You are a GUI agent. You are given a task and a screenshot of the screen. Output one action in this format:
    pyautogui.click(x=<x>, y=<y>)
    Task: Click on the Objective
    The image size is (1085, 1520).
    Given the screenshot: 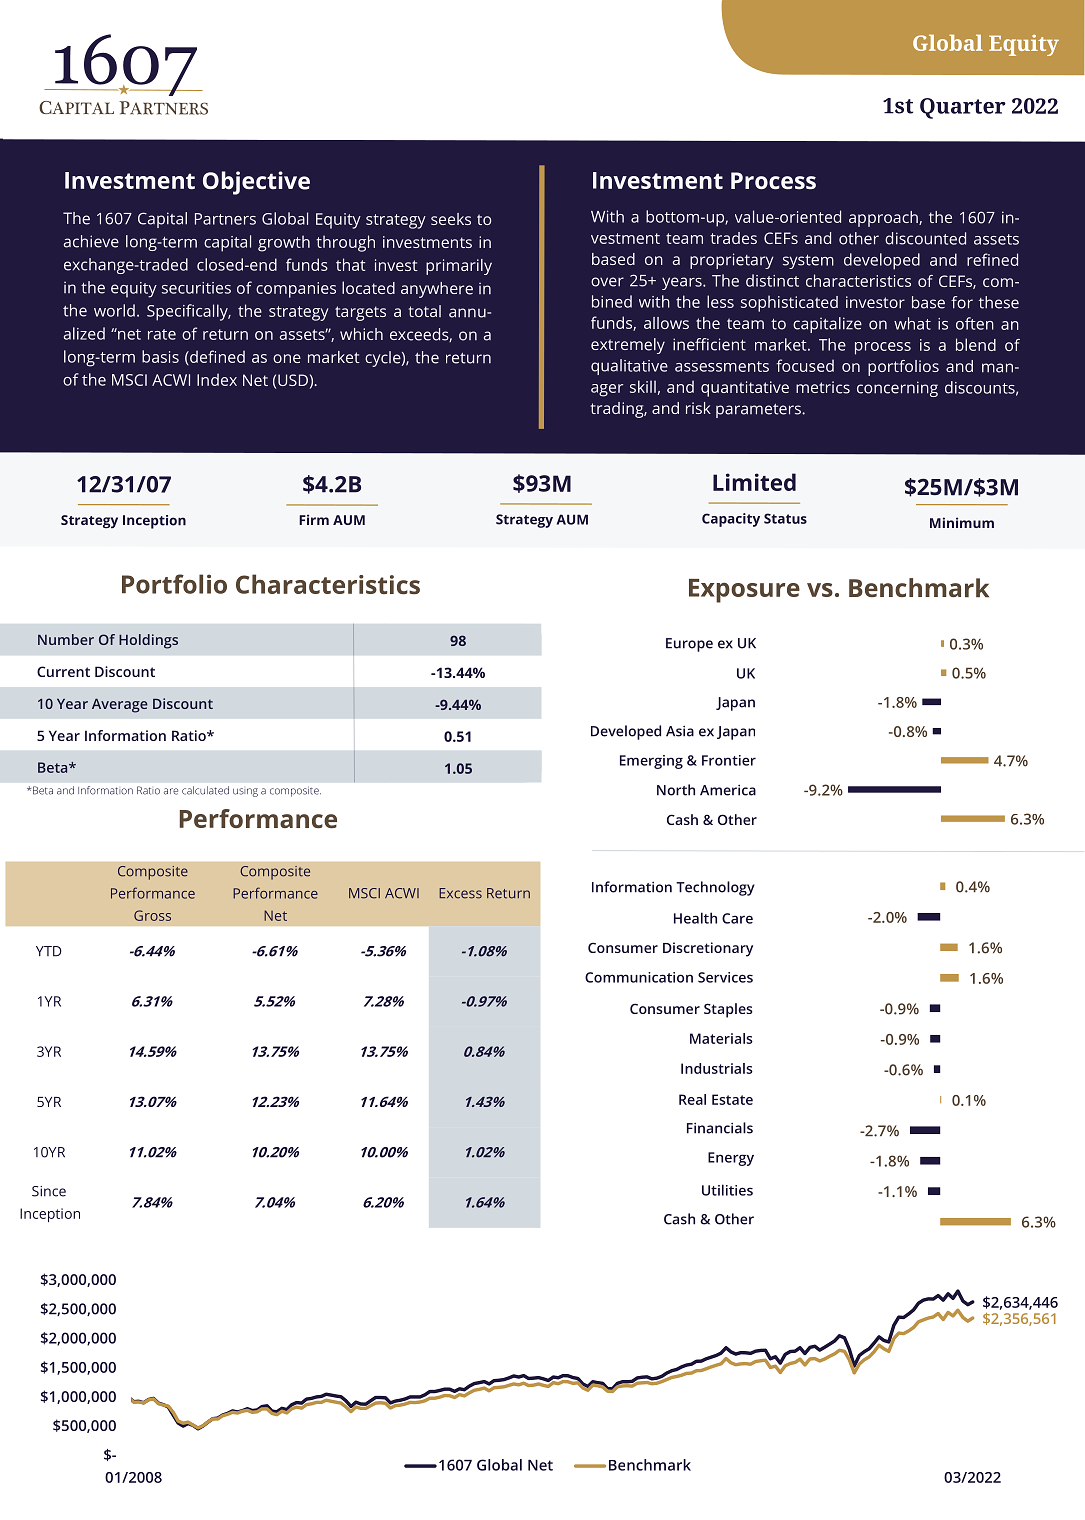 What is the action you would take?
    pyautogui.click(x=256, y=183)
